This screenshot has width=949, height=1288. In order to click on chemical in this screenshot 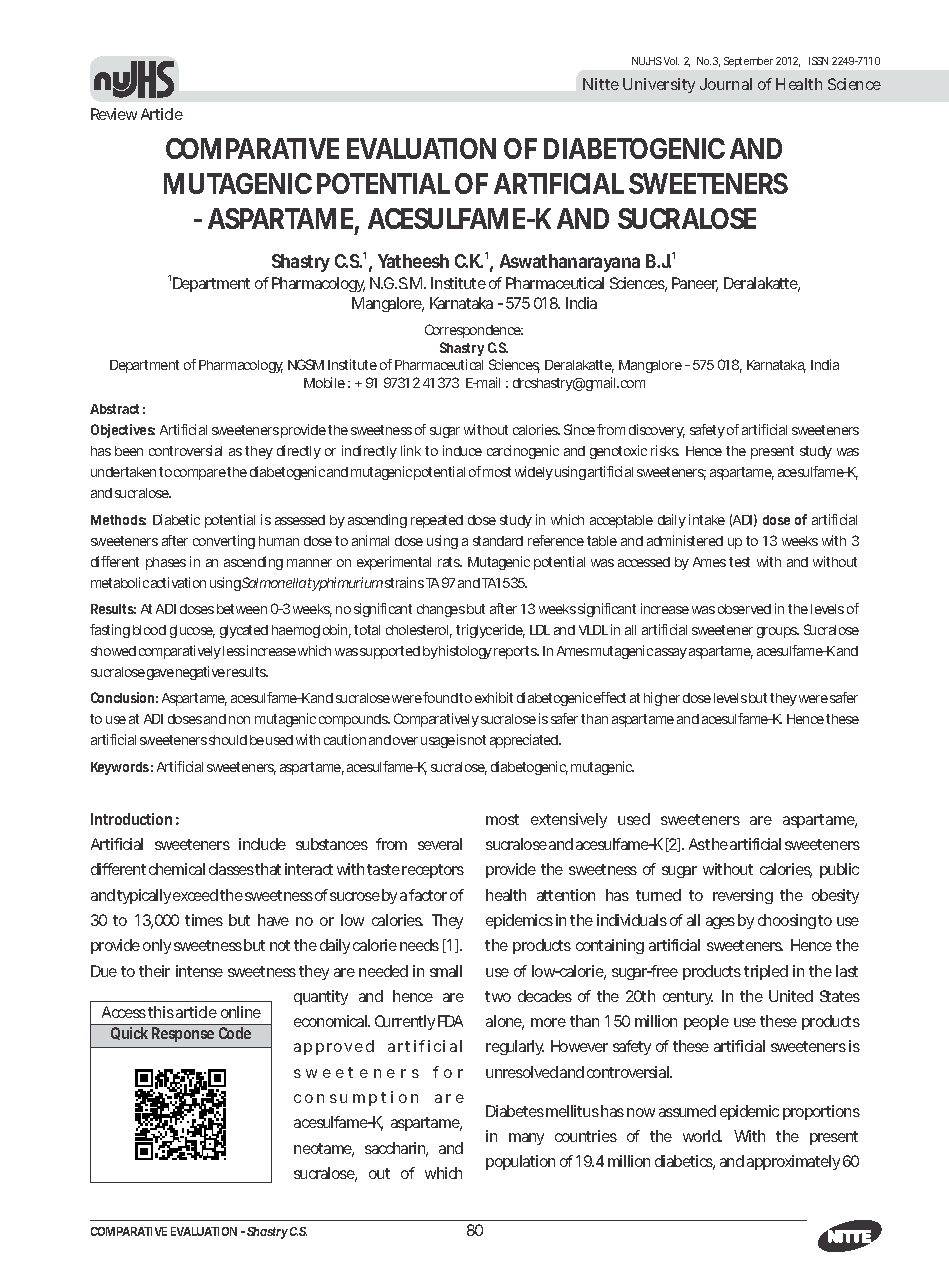, I will do `click(177, 869)`.
